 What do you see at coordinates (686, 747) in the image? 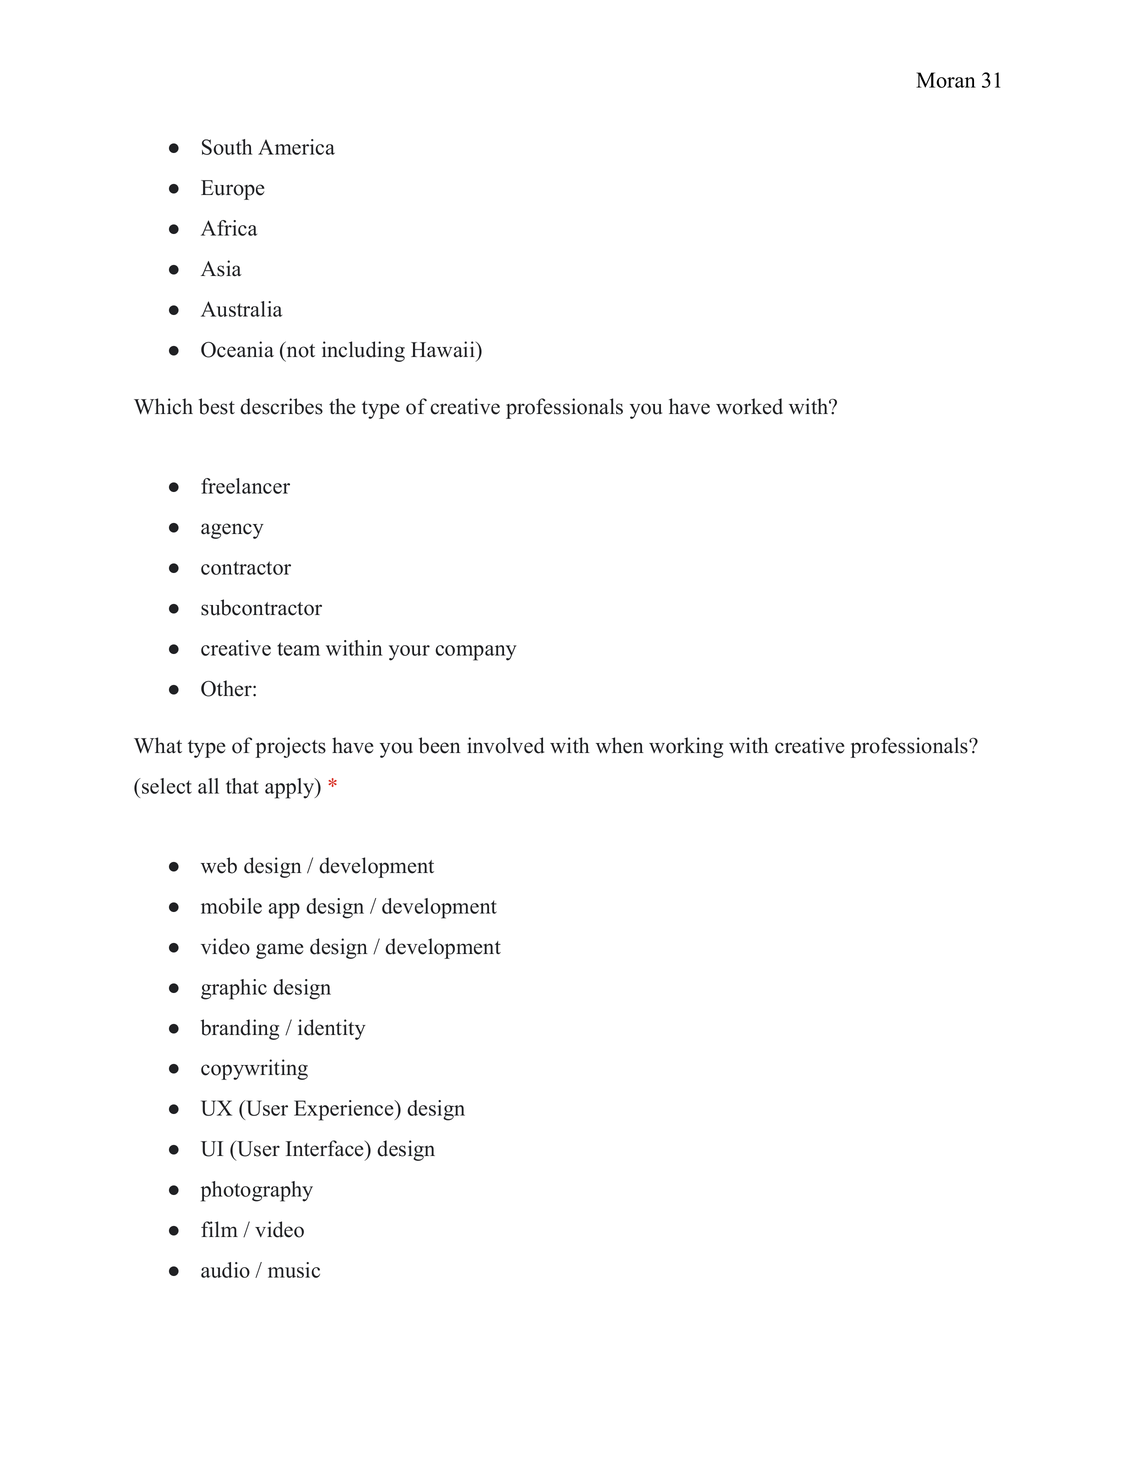
I see `working` at bounding box center [686, 747].
